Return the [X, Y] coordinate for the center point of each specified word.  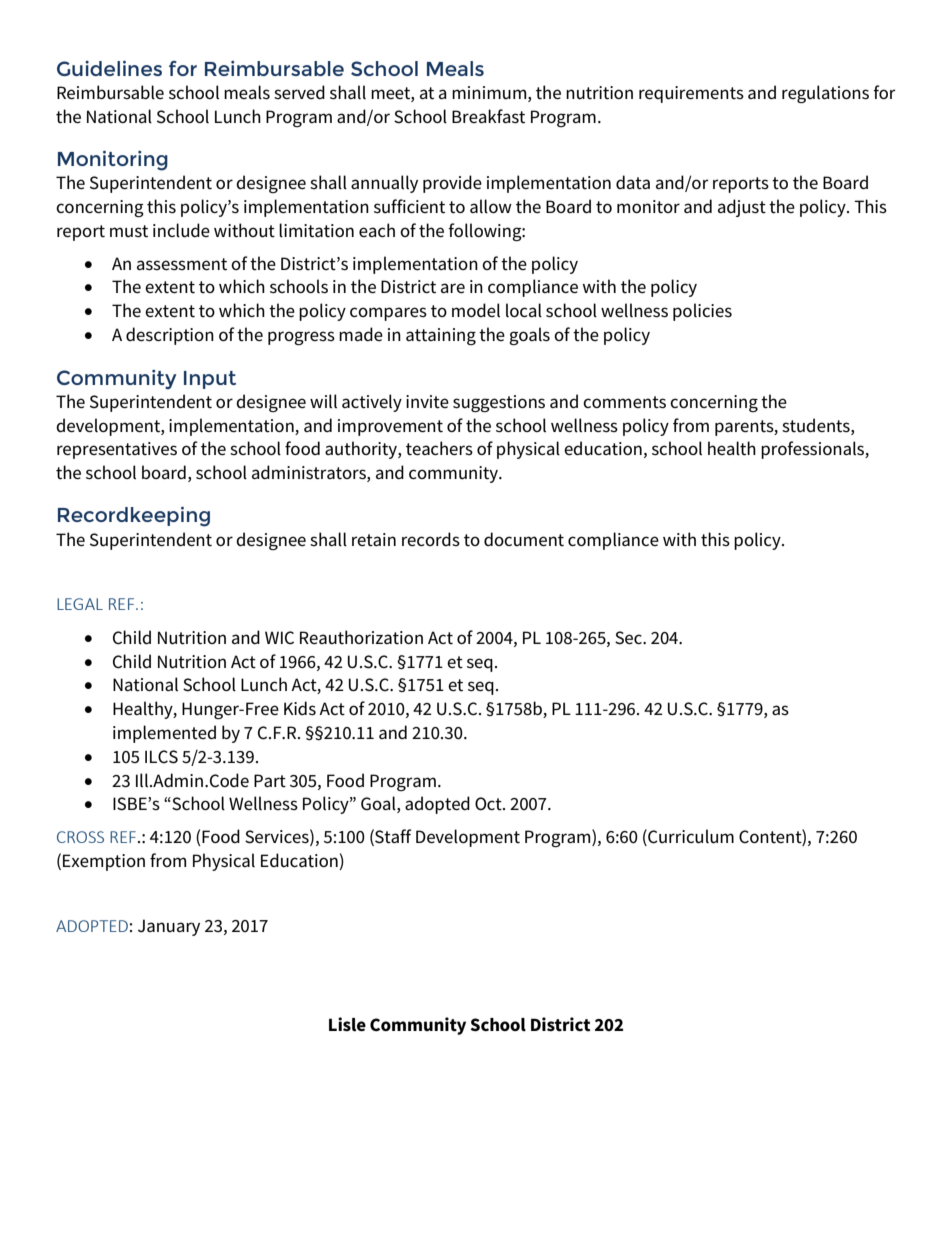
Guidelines [109, 68]
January [169, 927]
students [817, 425]
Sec [629, 638]
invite [427, 402]
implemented [164, 734]
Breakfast [488, 116]
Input [210, 380]
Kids [300, 708]
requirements [691, 94]
